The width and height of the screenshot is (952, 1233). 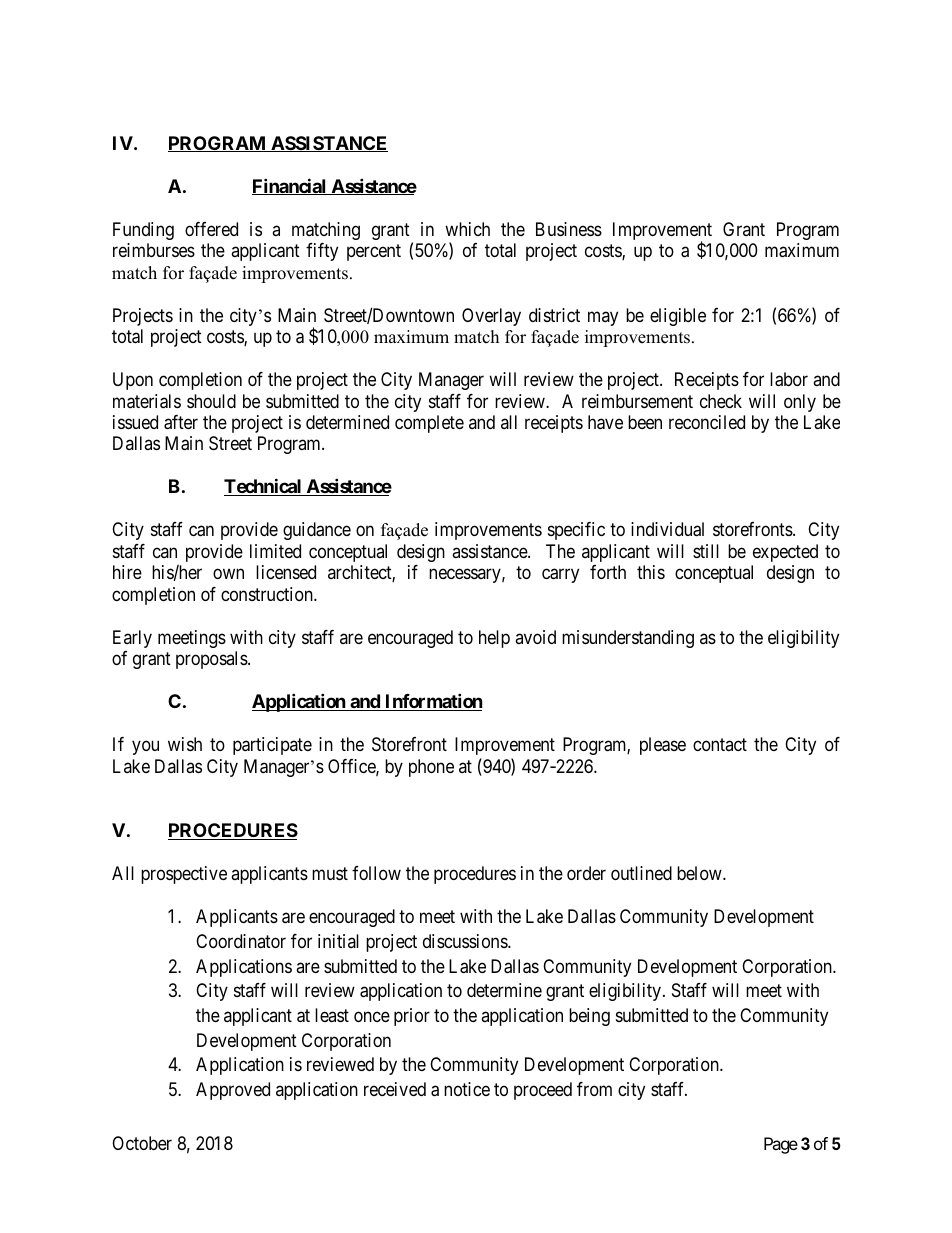 I want to click on eligible, so click(x=678, y=317).
